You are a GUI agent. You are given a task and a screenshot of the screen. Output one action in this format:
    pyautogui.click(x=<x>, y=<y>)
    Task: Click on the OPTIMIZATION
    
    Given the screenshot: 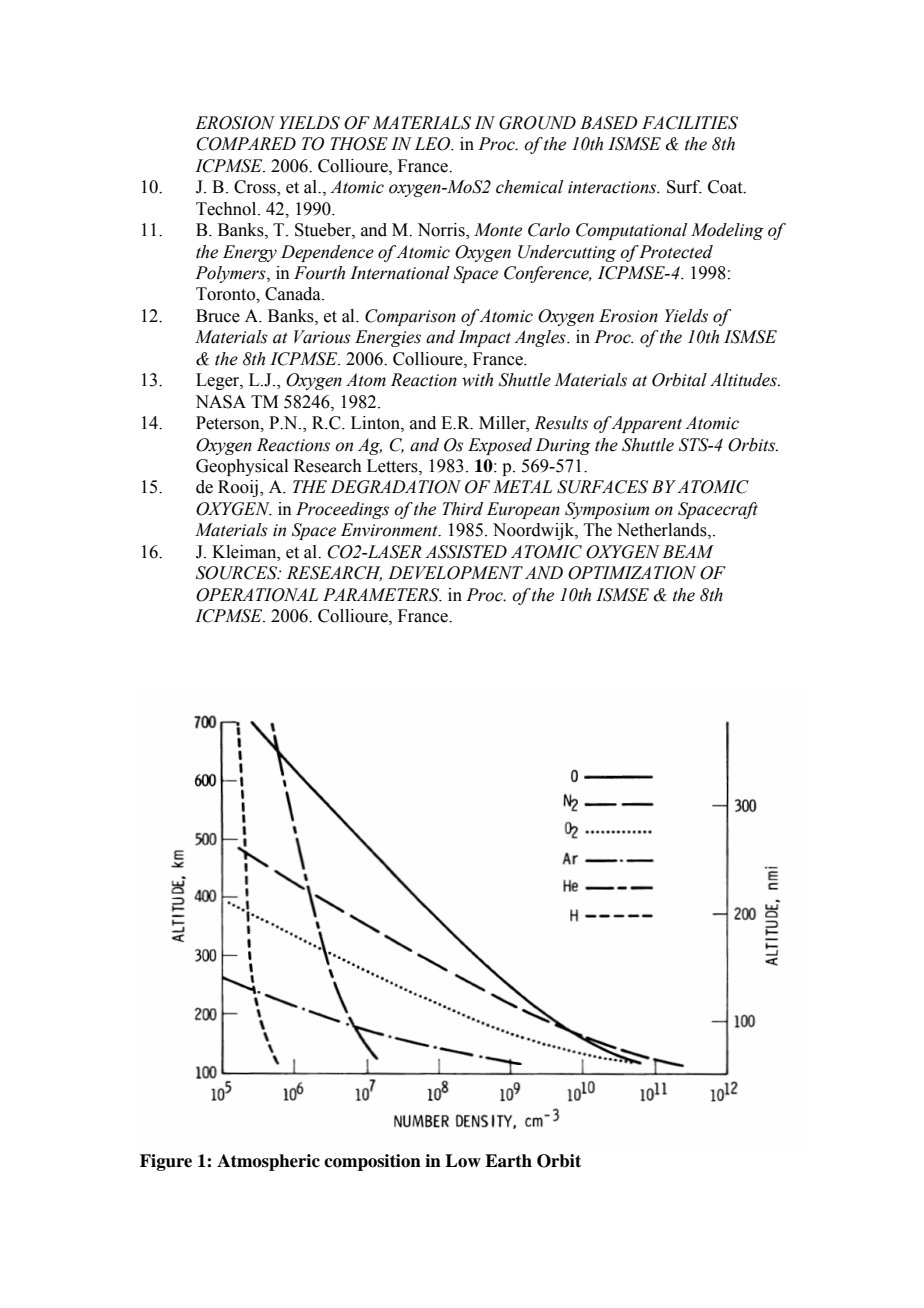 What is the action you would take?
    pyautogui.click(x=632, y=573)
